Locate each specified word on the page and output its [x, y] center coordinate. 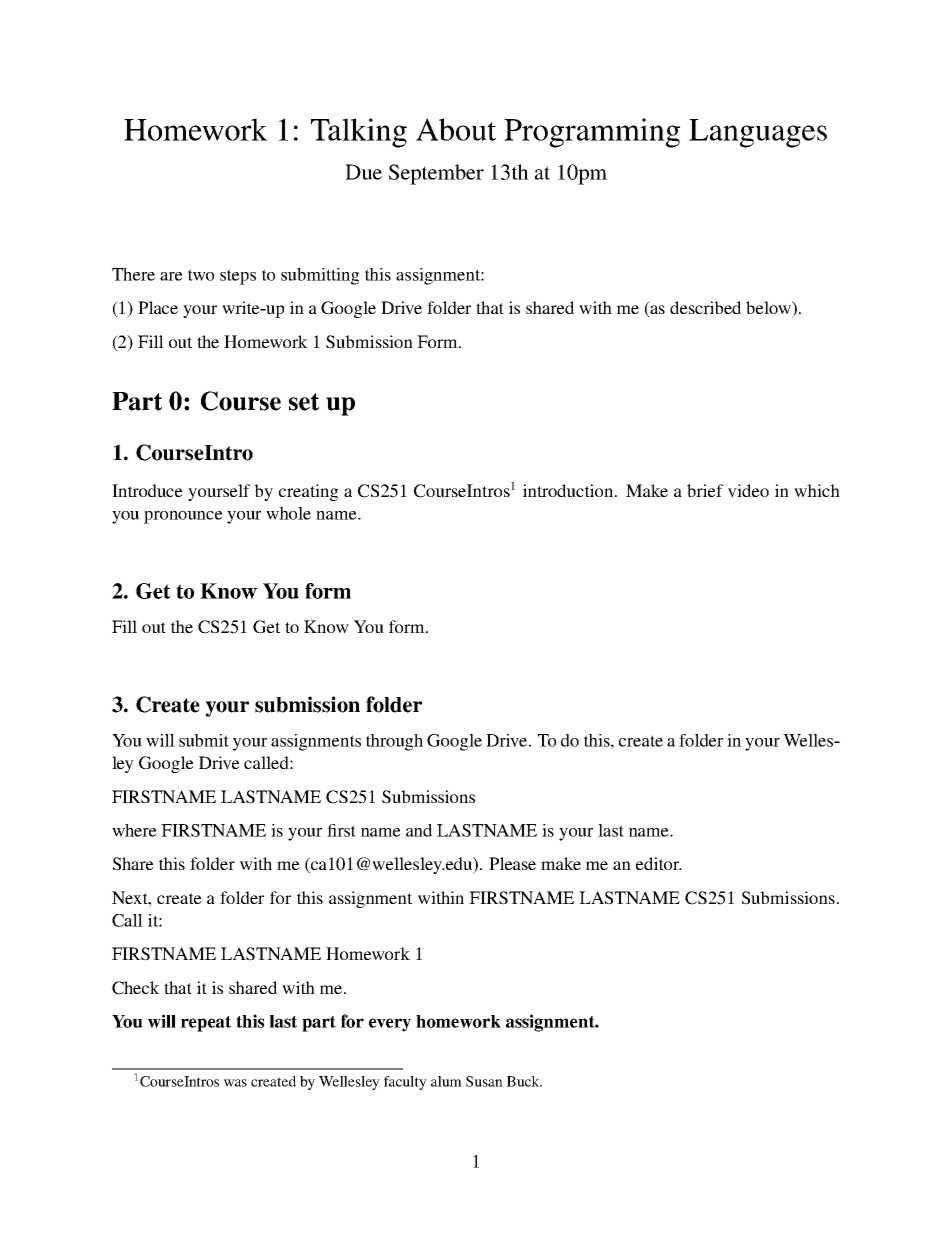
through [394, 742]
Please [512, 863]
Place [158, 307]
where [134, 830]
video [748, 491]
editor [659, 863]
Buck [524, 1081]
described [705, 307]
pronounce [183, 517]
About [456, 129]
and [419, 830]
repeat [206, 1024]
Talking [359, 133]
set [304, 402]
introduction [569, 490]
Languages [758, 133]
